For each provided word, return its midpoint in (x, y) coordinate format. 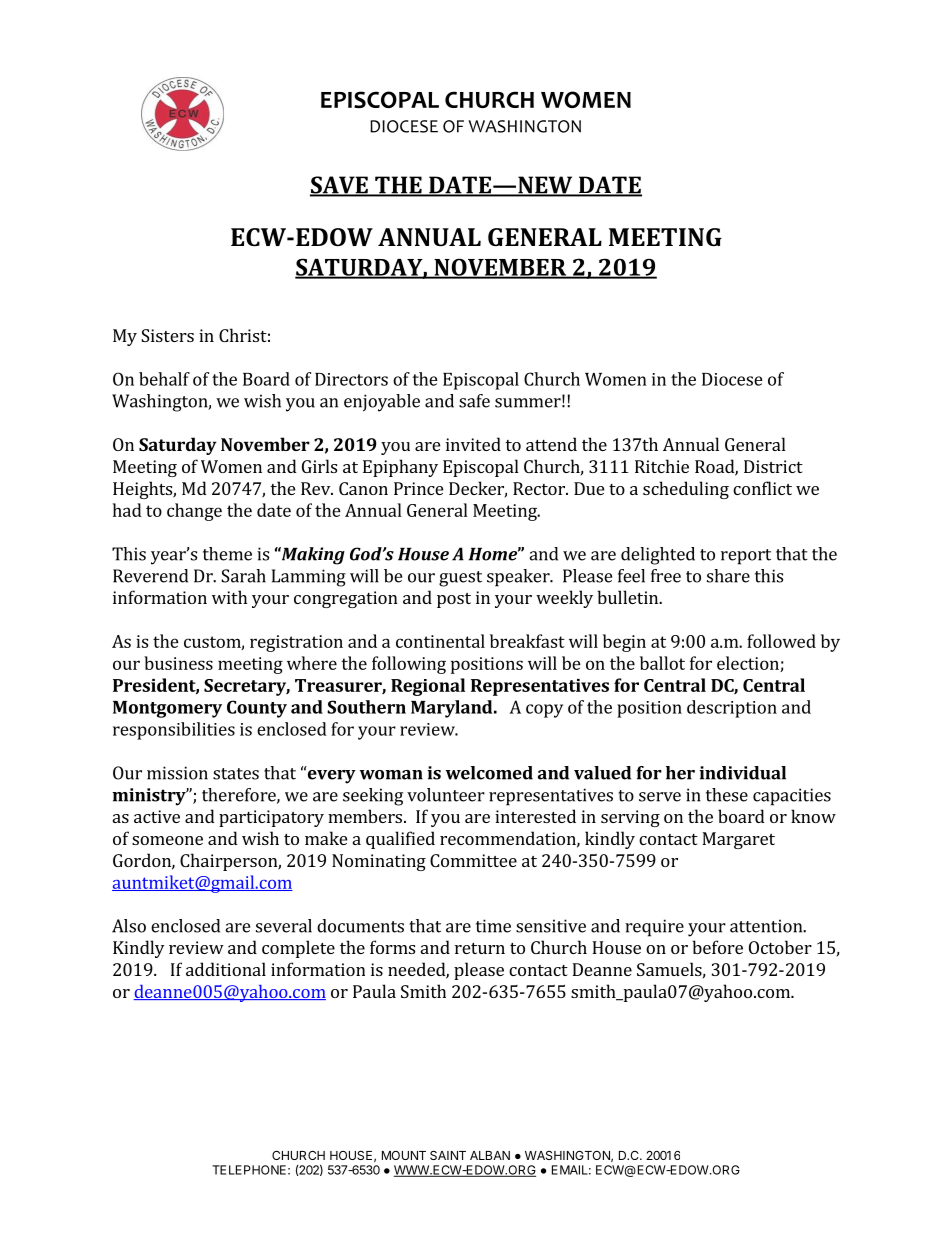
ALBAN (490, 1155)
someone (167, 840)
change (194, 512)
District (773, 466)
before (717, 947)
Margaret (738, 840)
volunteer (446, 795)
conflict (762, 488)
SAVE (340, 186)
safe (474, 401)
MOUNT (404, 1155)
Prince (418, 488)
